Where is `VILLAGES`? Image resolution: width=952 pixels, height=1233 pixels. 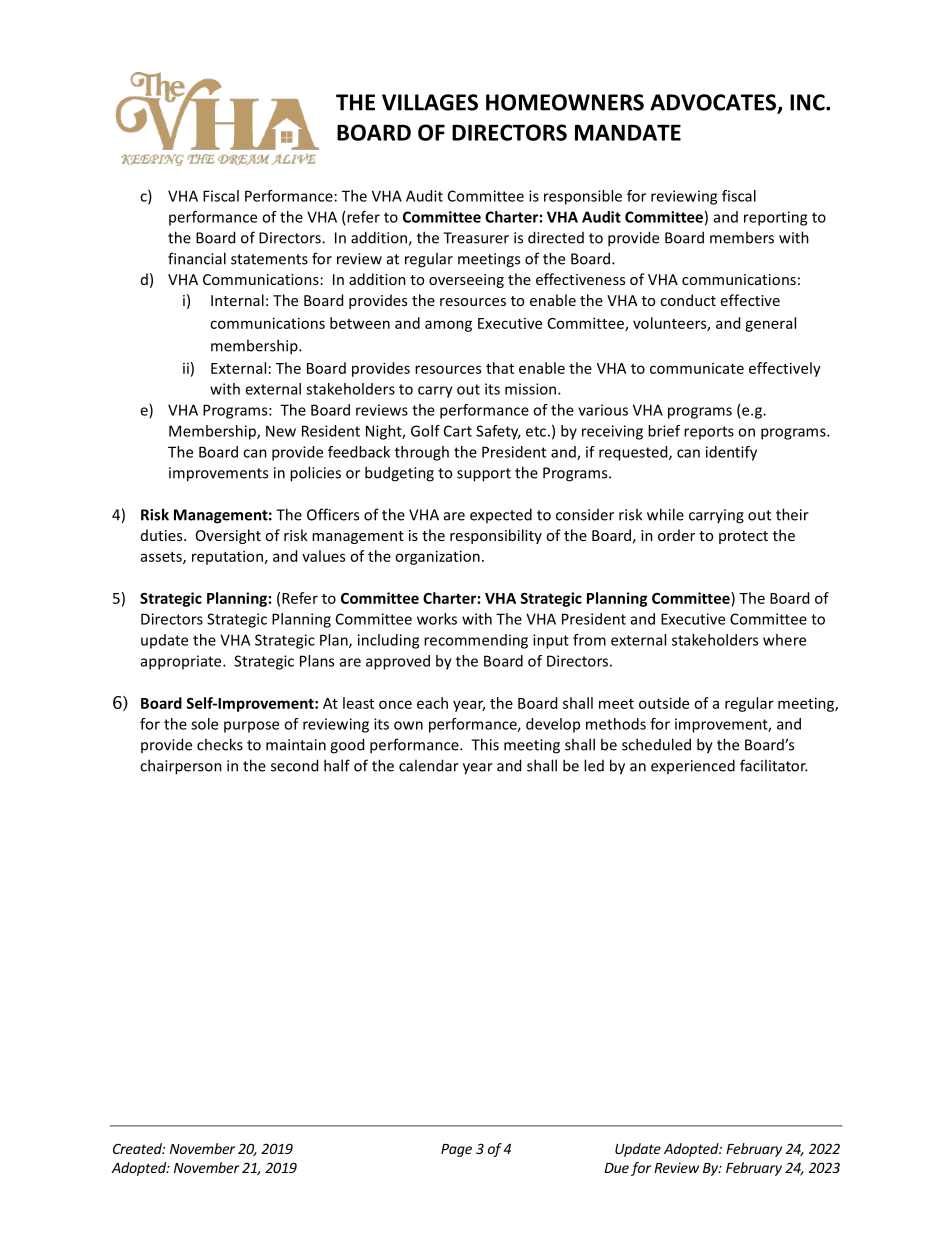 VILLAGES is located at coordinates (430, 102).
